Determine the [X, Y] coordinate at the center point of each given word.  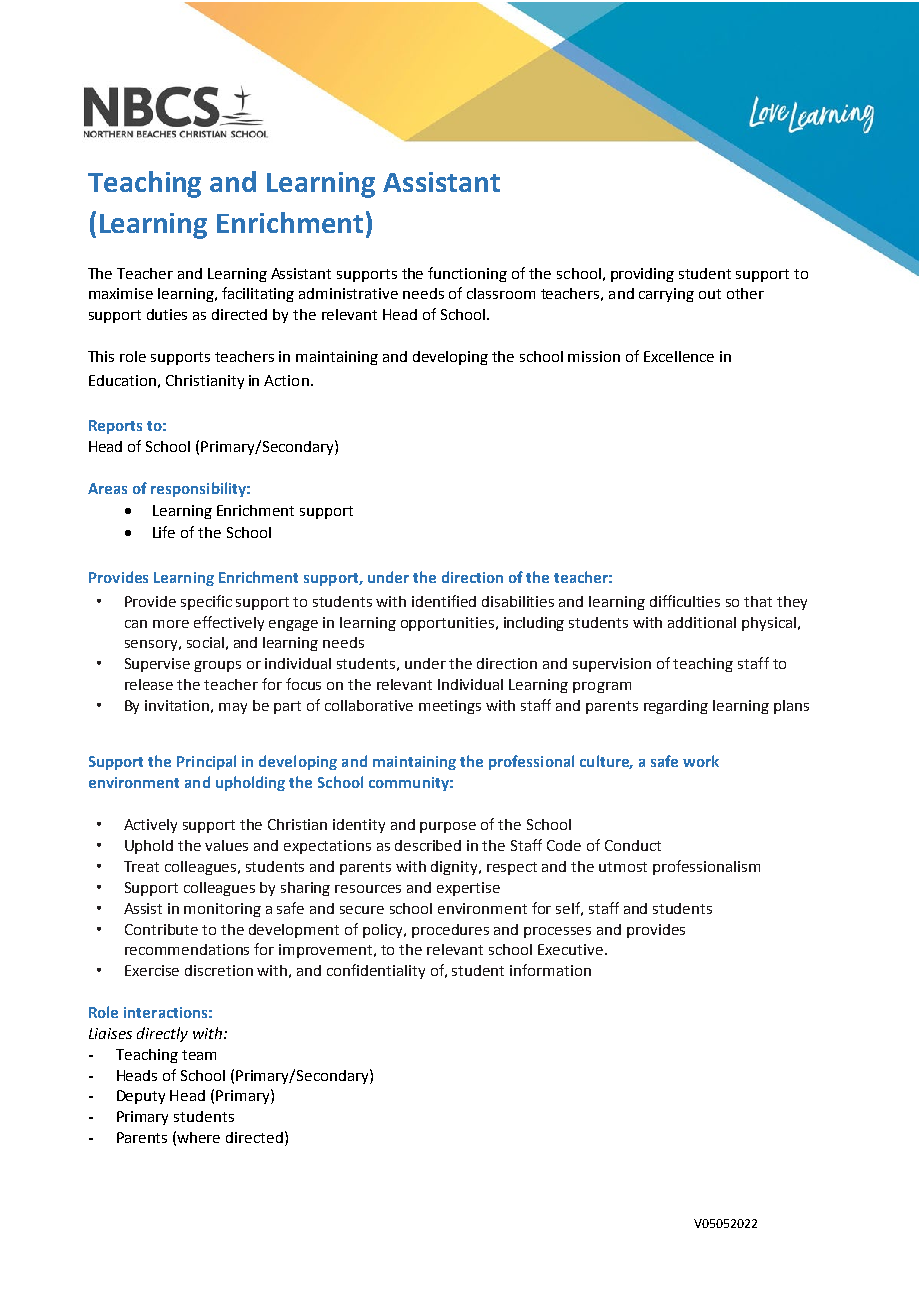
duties [167, 314]
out [710, 294]
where [198, 1137]
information [550, 970]
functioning [467, 274]
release [149, 684]
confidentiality [376, 971]
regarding [676, 707]
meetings [450, 707]
